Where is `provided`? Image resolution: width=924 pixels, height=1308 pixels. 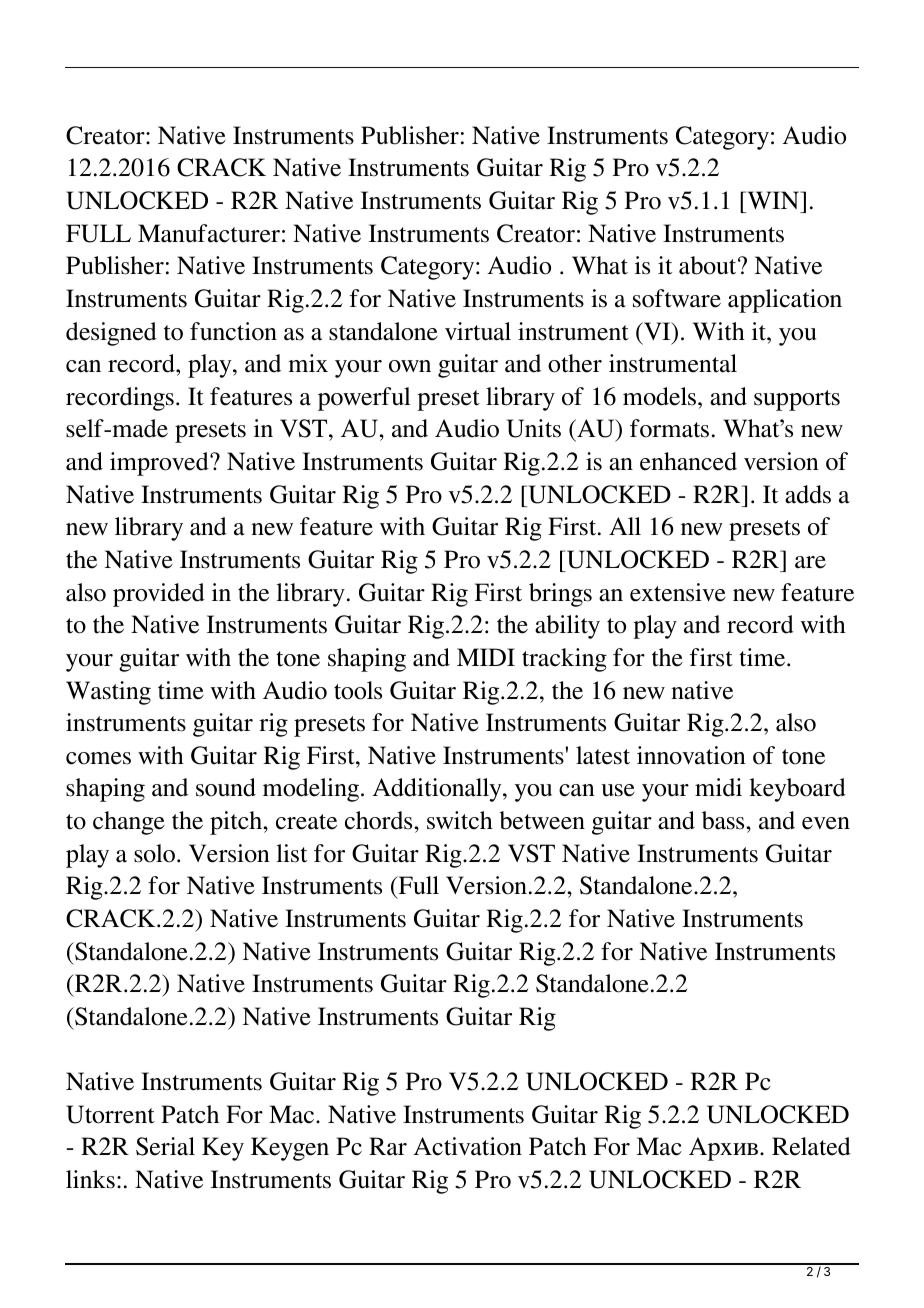
provided is located at coordinates (159, 595).
